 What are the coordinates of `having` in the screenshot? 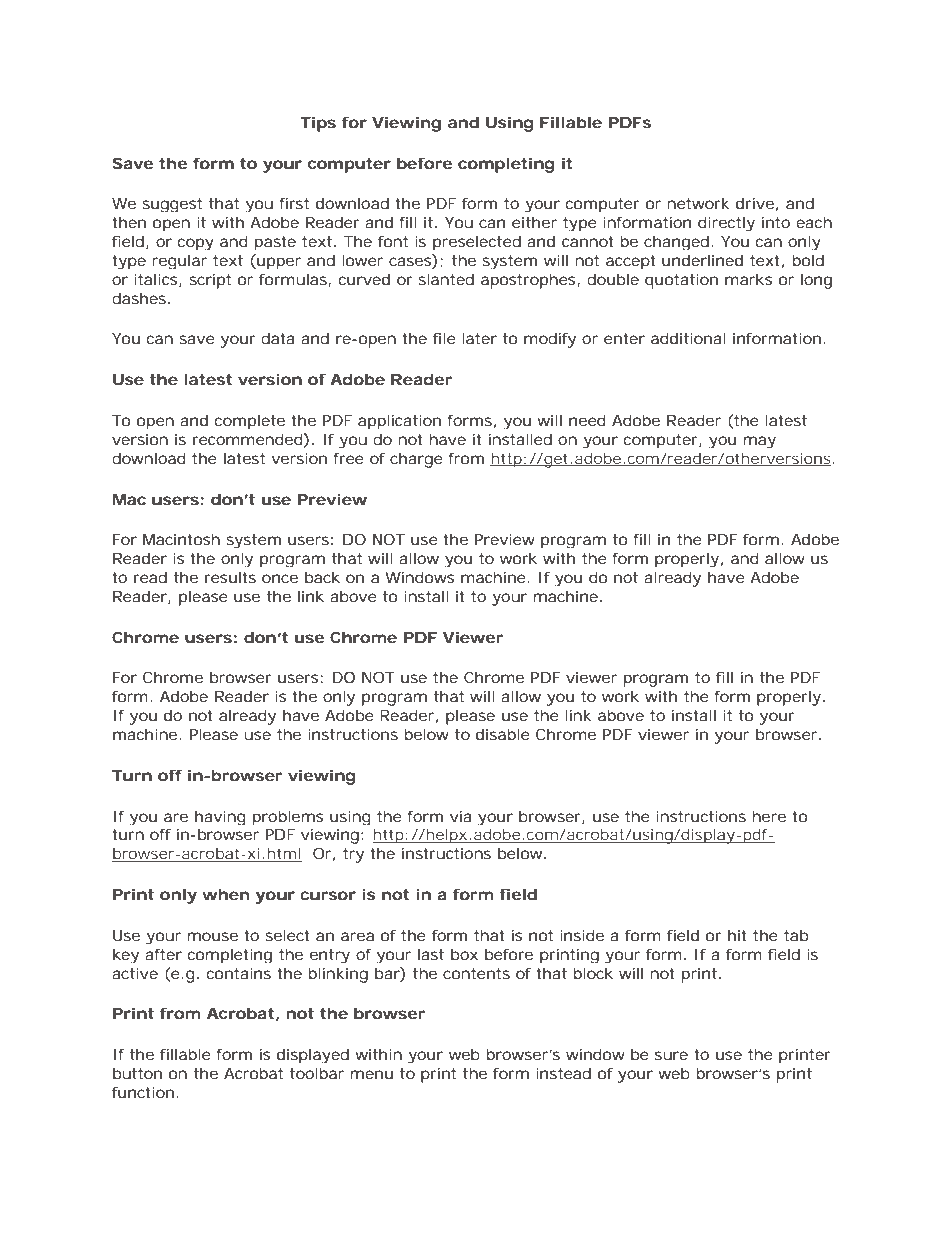 It's located at (220, 818).
